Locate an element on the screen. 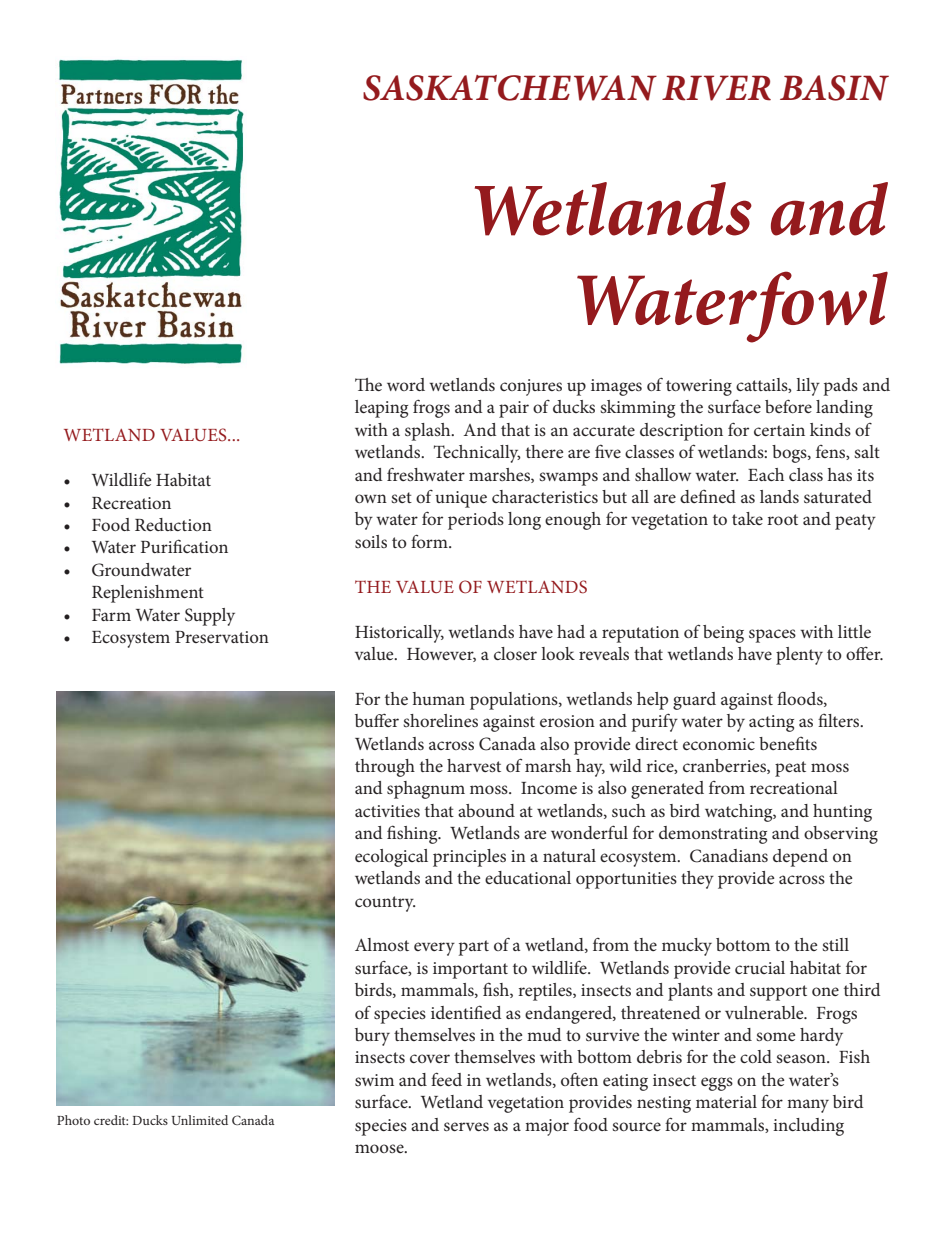 The height and width of the screenshot is (1233, 952). BASIN is located at coordinates (834, 88).
